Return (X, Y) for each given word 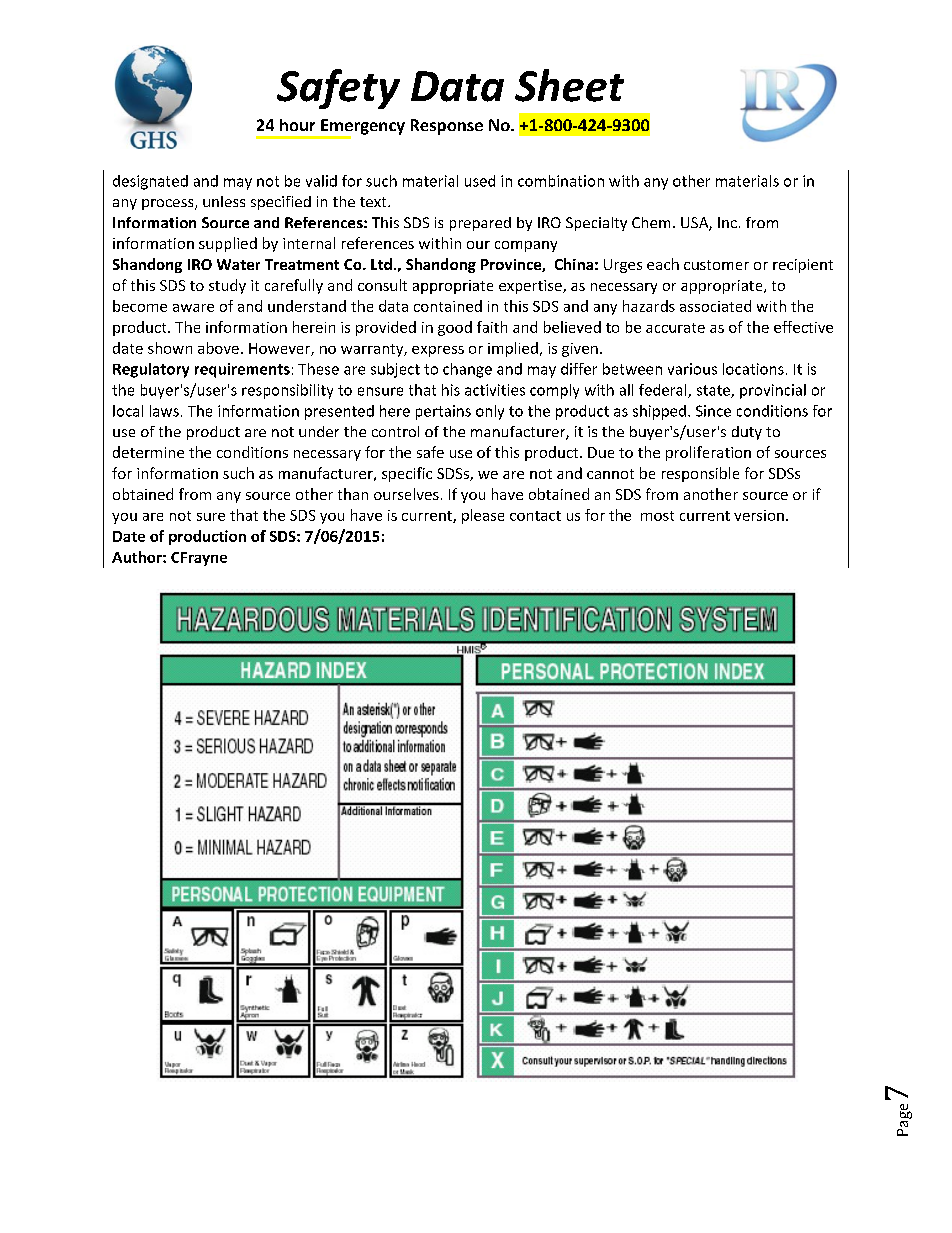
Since (713, 411)
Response (447, 127)
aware (193, 308)
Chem (651, 222)
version (759, 515)
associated (715, 306)
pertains (443, 412)
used (480, 181)
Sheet (569, 85)
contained (448, 306)
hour (297, 125)
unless (224, 201)
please (483, 516)
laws (164, 411)
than (353, 494)
